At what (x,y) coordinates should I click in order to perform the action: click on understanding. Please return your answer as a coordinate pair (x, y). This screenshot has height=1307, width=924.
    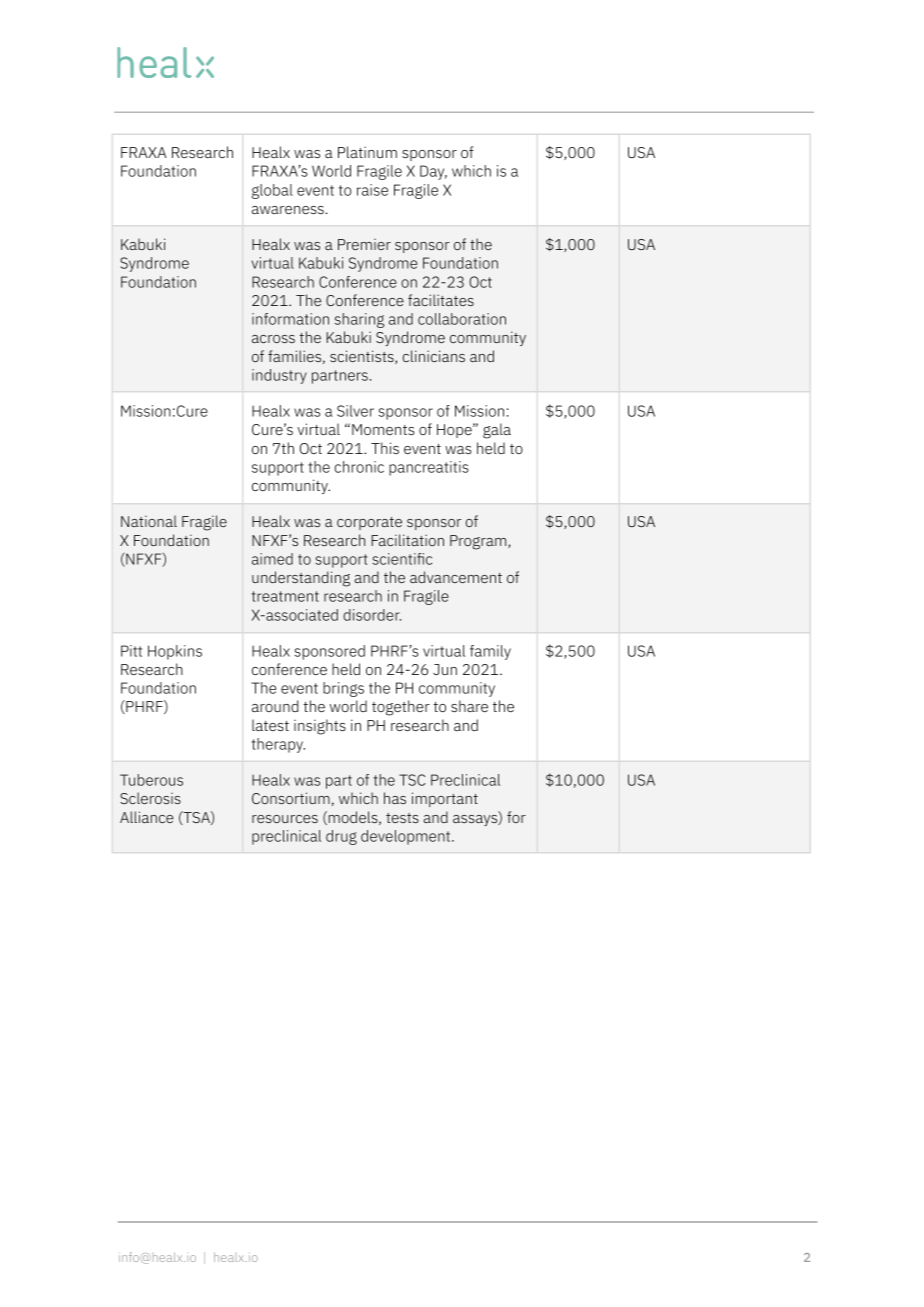
    Looking at the image, I should click on (301, 579).
